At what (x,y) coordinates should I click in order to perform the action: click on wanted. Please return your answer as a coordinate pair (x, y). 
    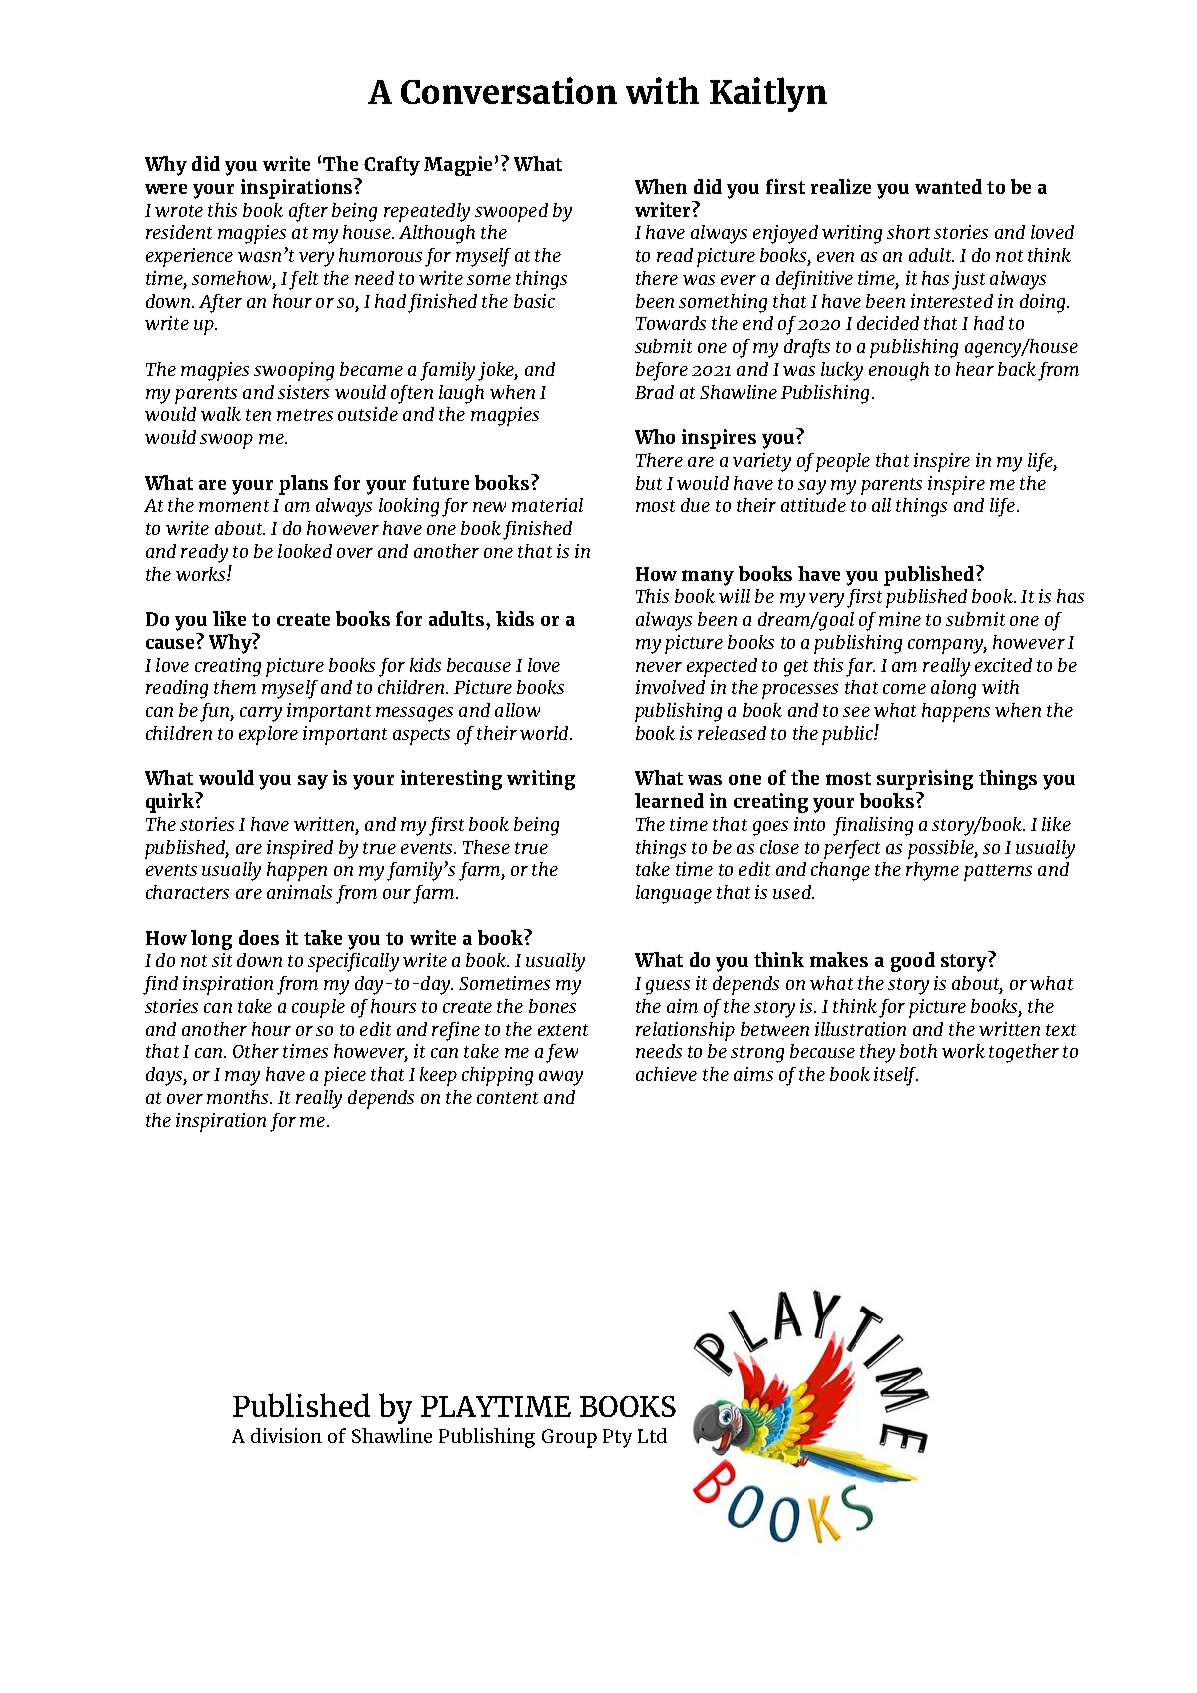
    Looking at the image, I should click on (948, 186).
